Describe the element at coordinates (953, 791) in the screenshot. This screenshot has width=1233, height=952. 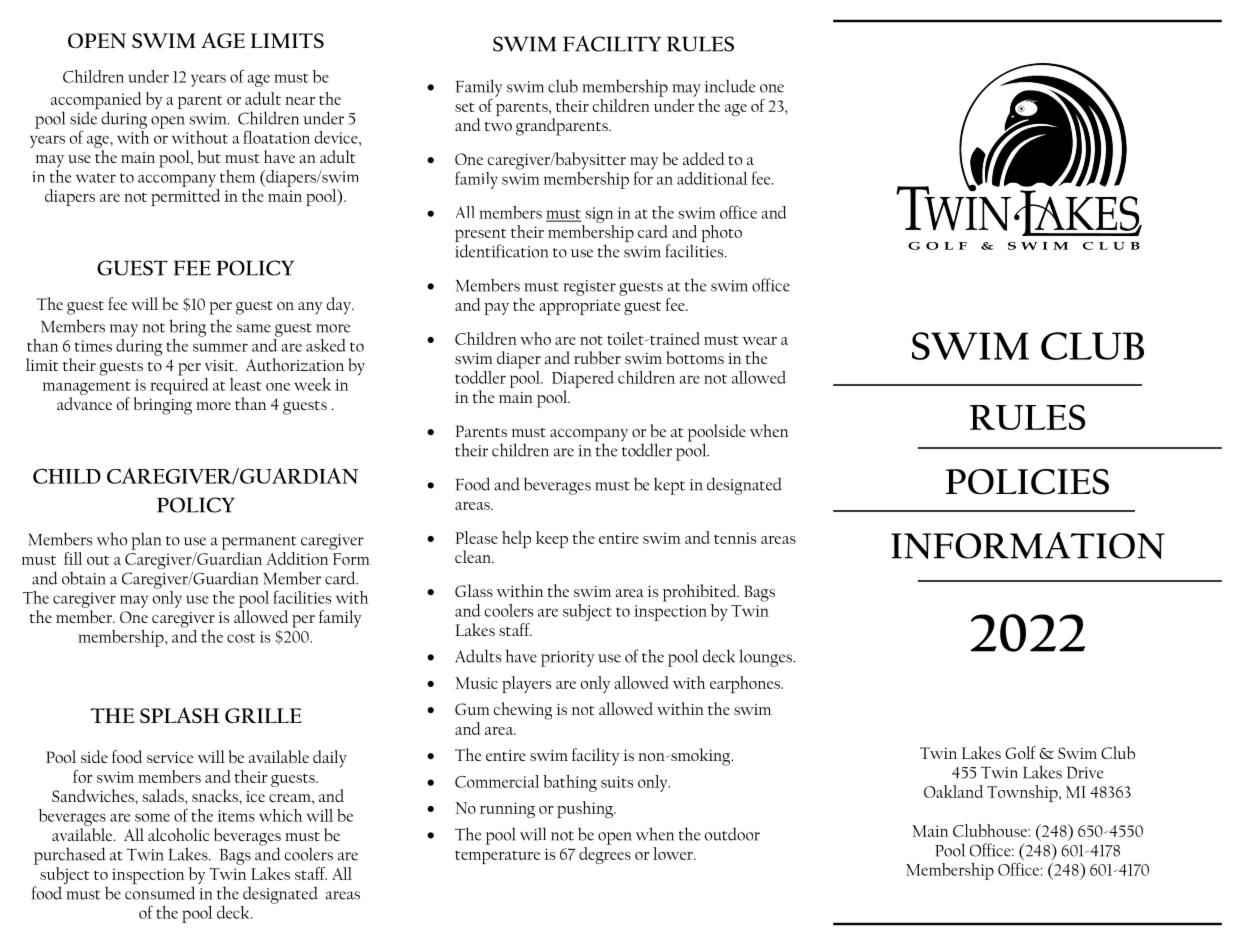
I see `Oakland` at that location.
